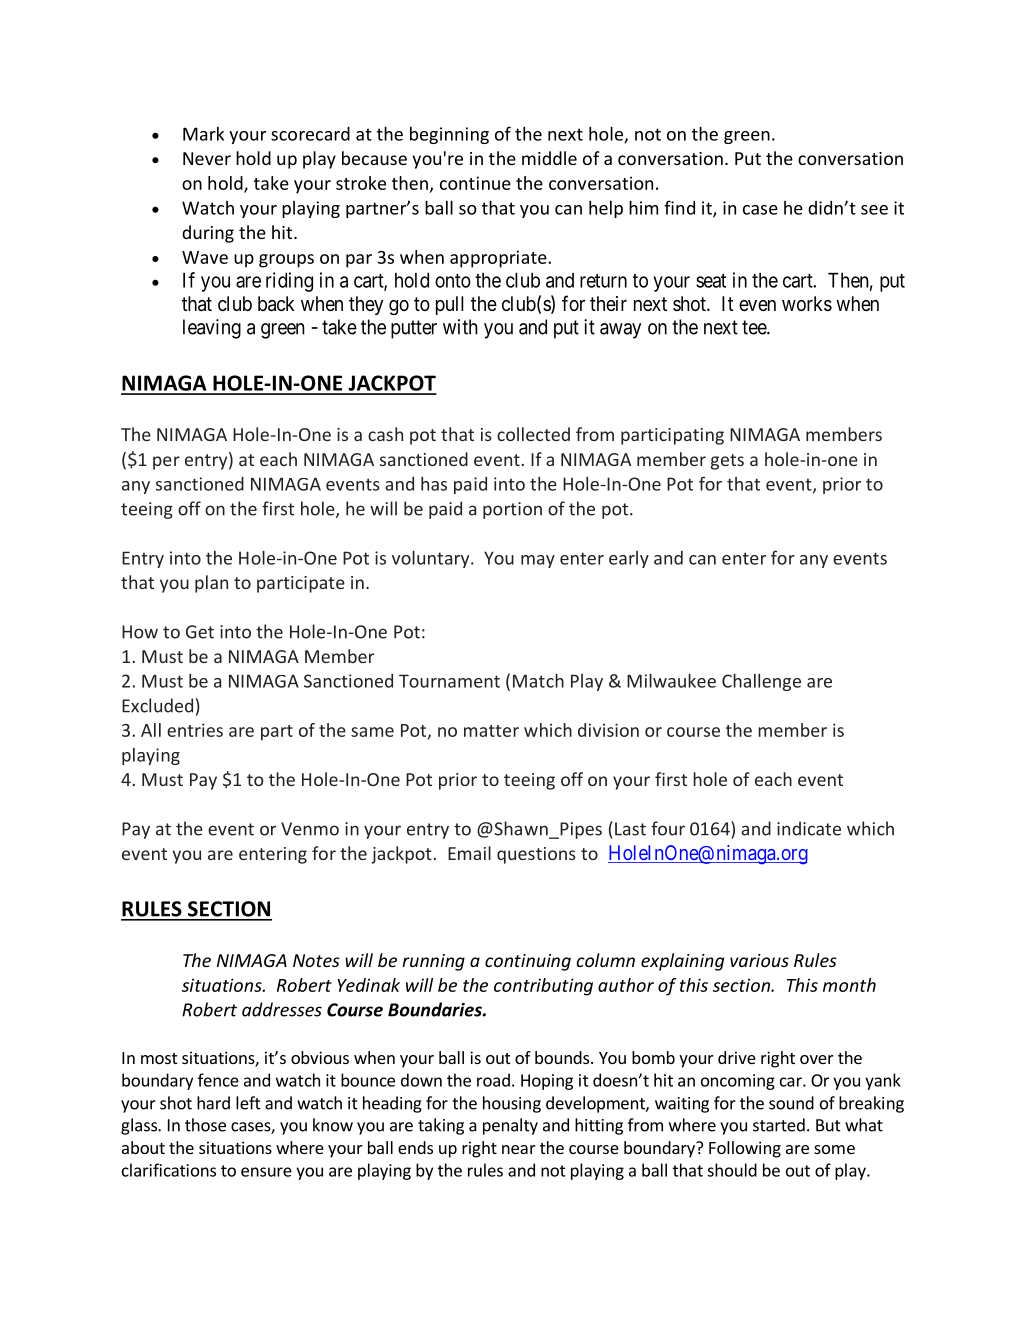 The image size is (1029, 1332). Describe the element at coordinates (205, 1125) in the image. I see `those` at that location.
